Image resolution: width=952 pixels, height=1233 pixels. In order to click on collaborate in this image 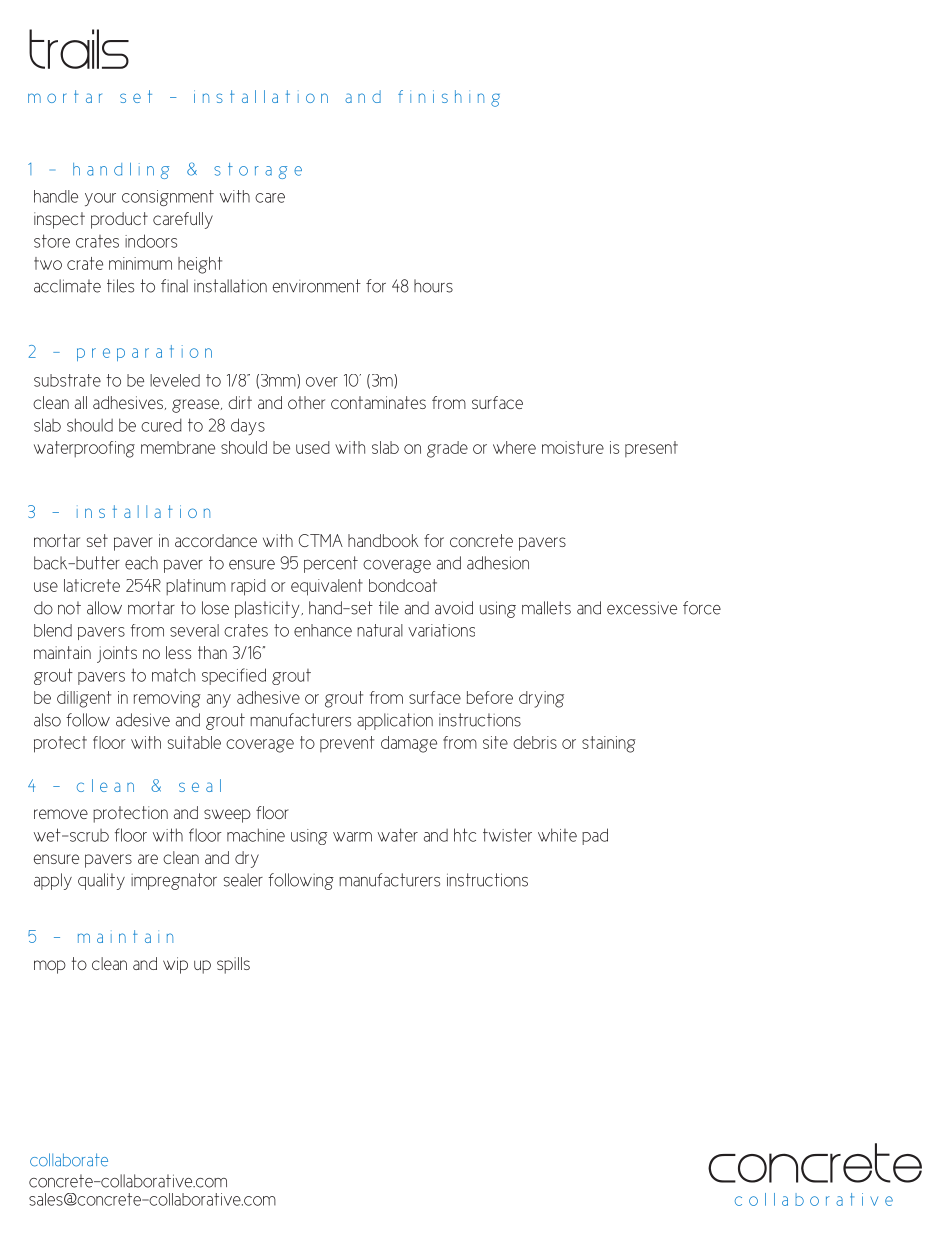, I will do `click(69, 1160)`.
